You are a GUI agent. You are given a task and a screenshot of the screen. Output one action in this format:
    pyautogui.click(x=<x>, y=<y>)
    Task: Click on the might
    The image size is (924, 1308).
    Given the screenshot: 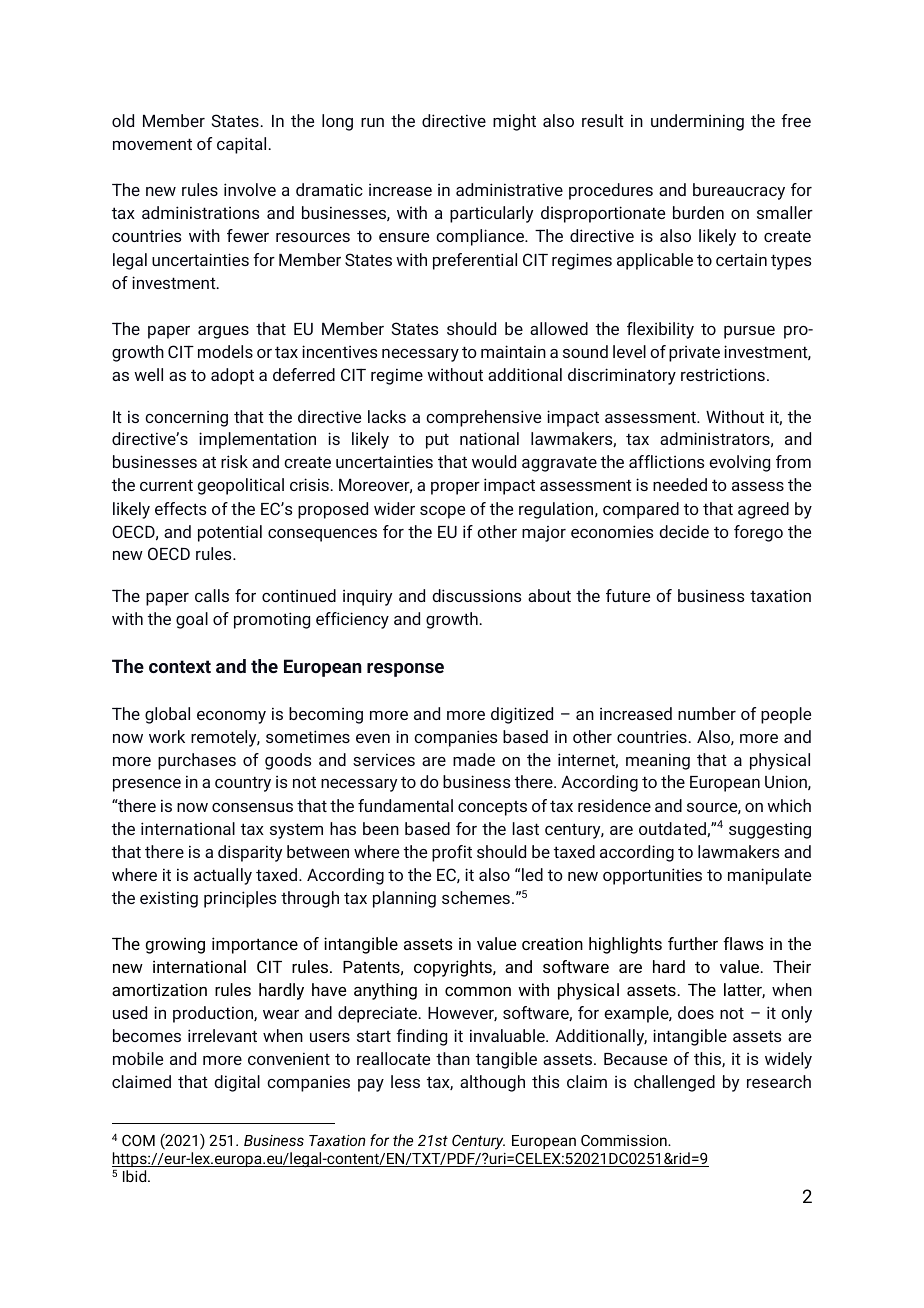 What is the action you would take?
    pyautogui.click(x=514, y=122)
